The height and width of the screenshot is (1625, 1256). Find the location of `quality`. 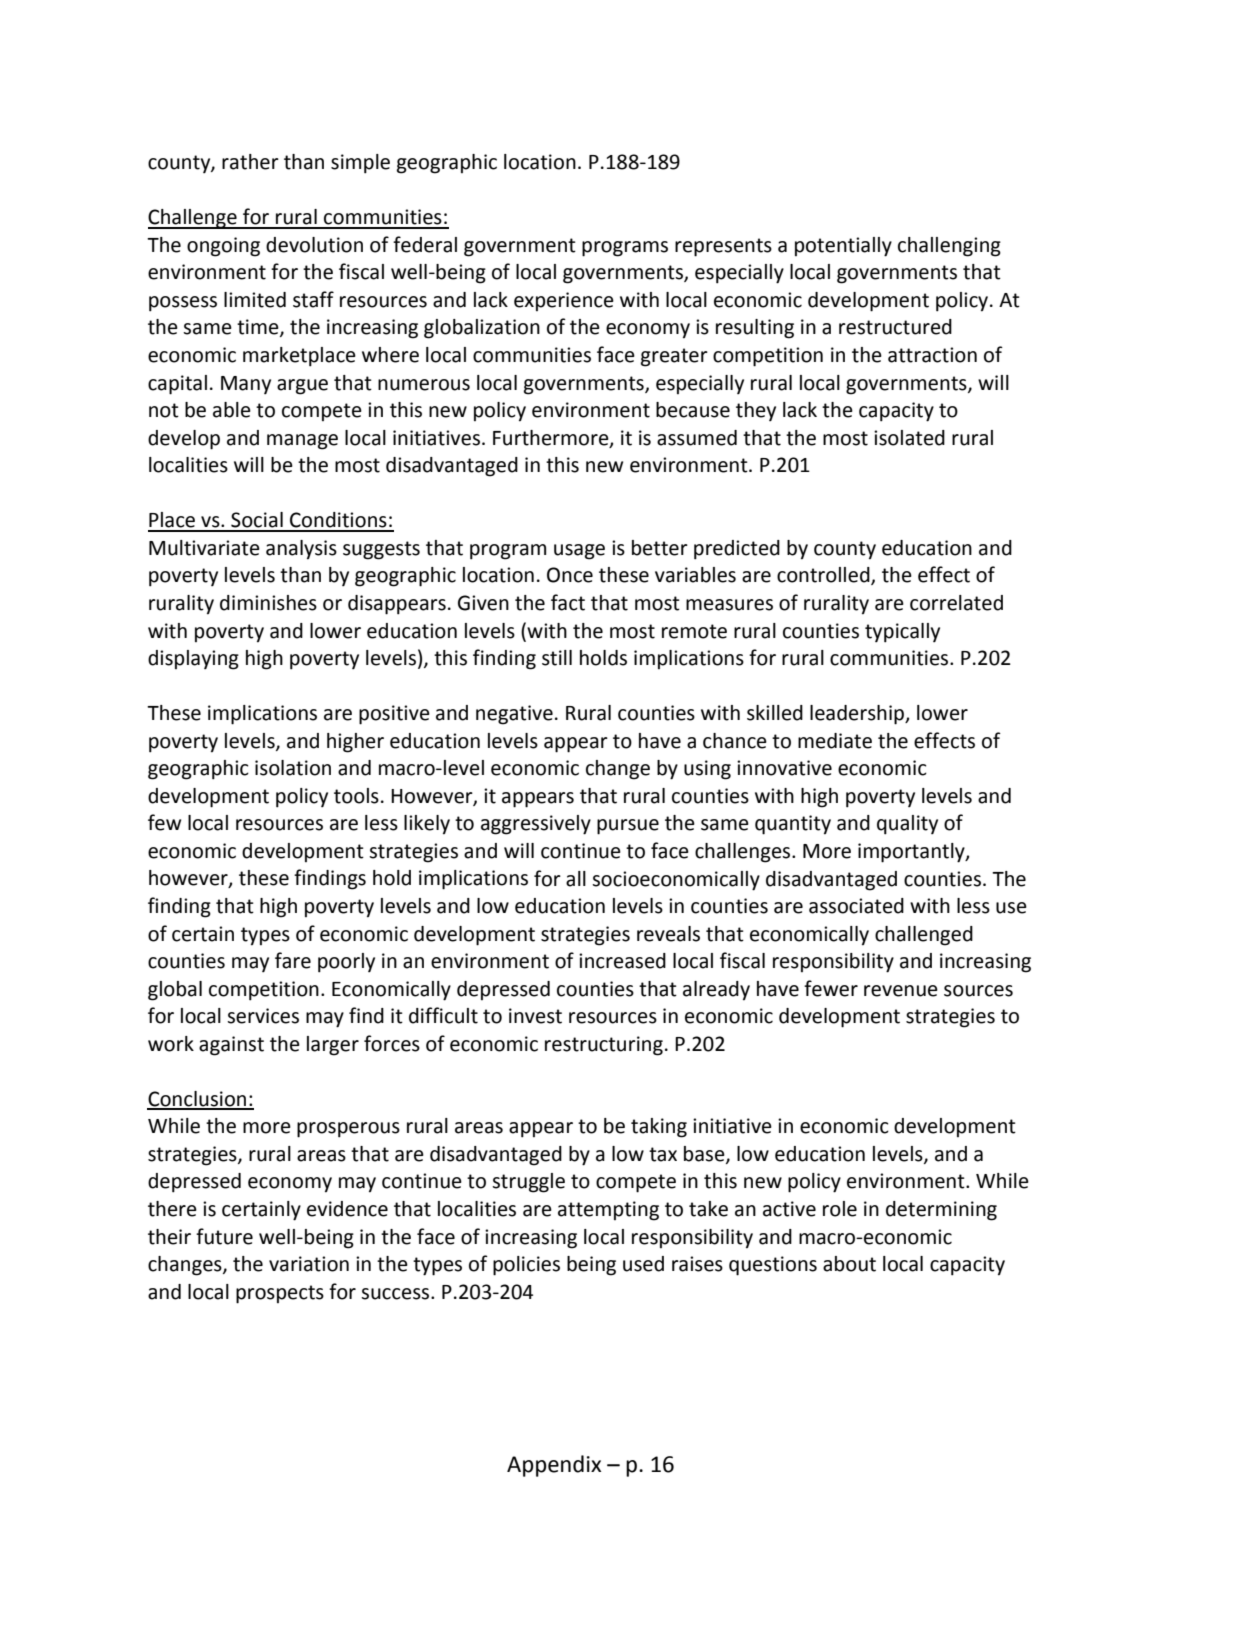

quality is located at coordinates (907, 825).
